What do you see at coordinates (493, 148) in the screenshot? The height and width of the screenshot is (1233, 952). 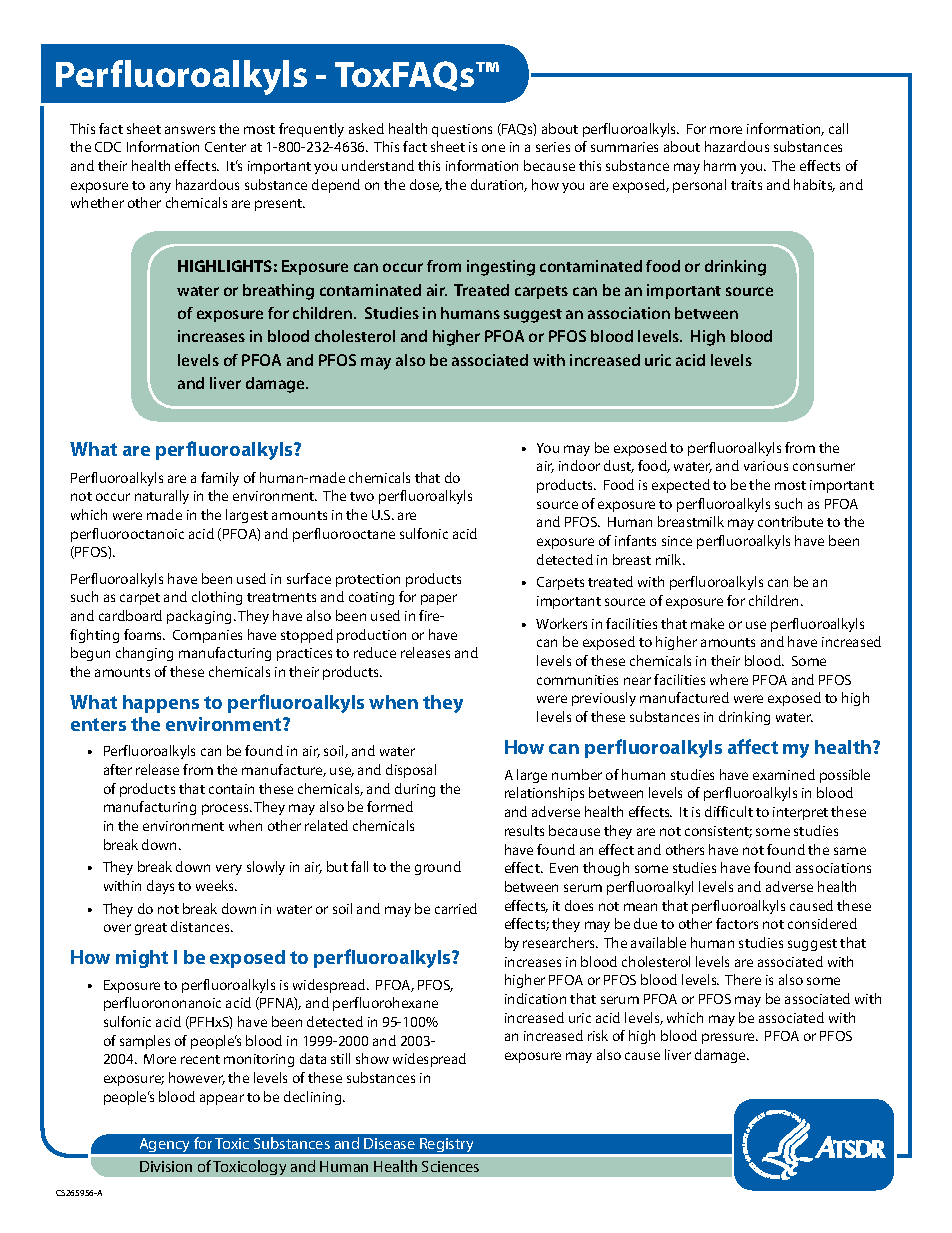 I see `one` at bounding box center [493, 148].
